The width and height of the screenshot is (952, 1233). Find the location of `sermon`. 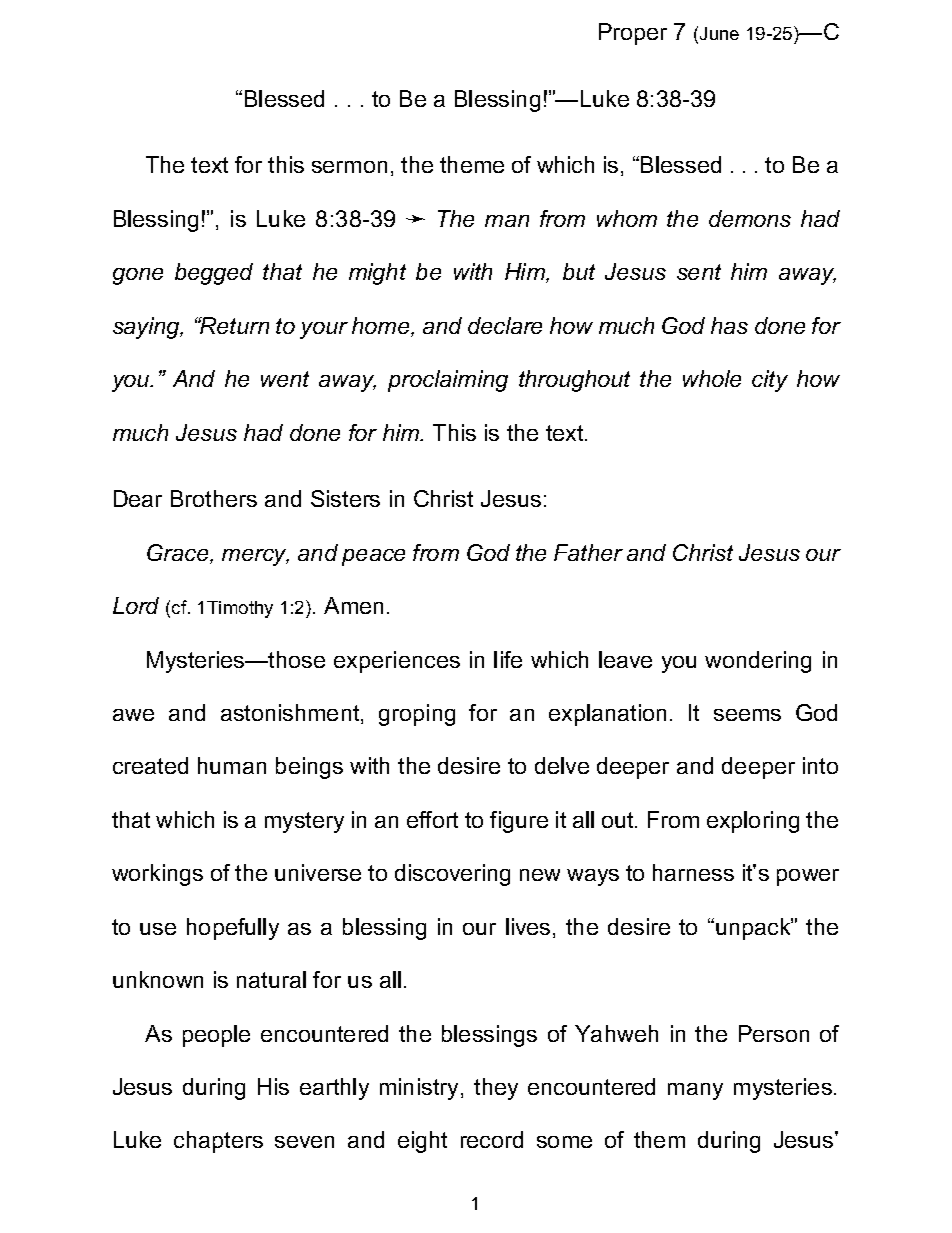

sermon is located at coordinates (349, 167).
